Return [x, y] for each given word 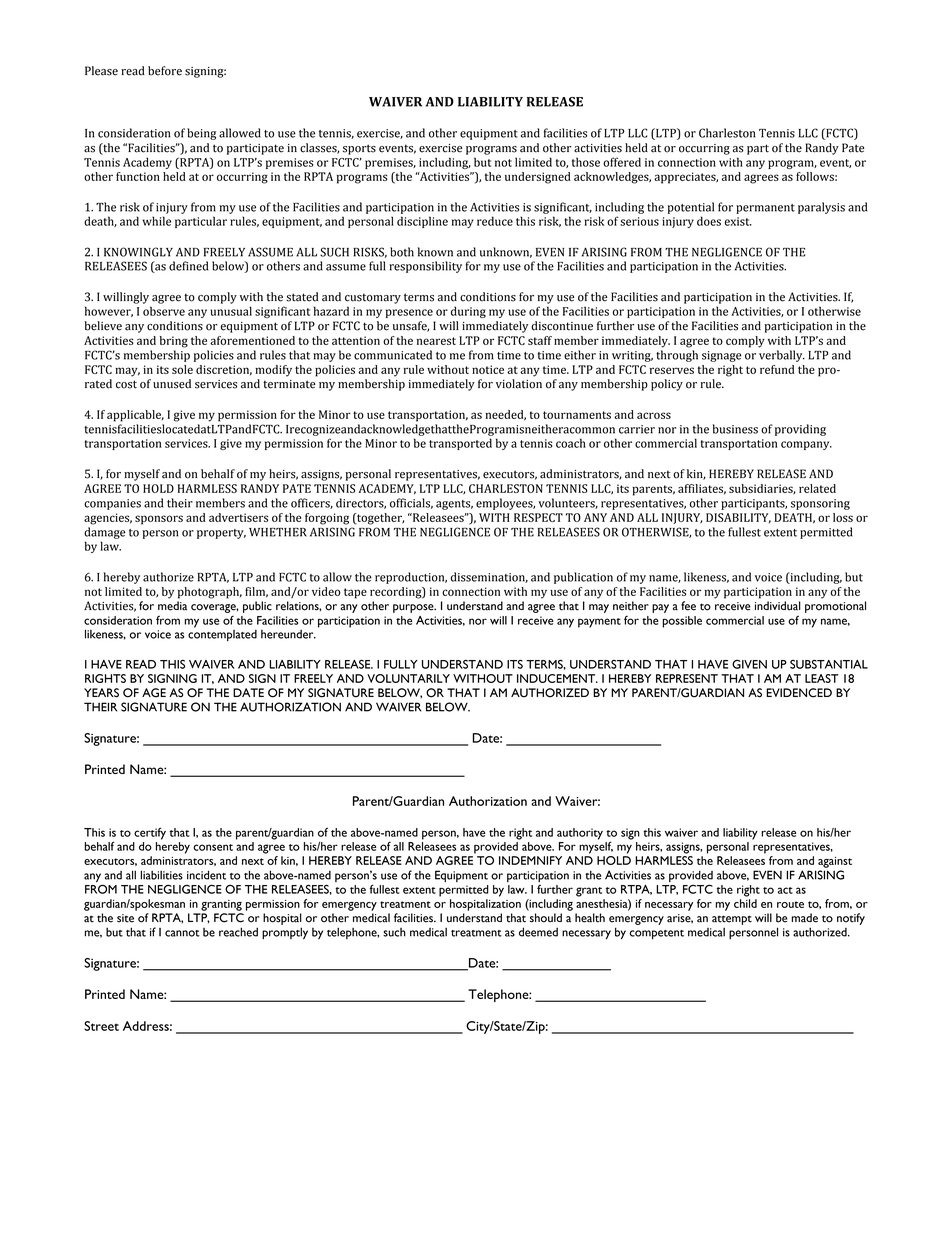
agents [454, 505]
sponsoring [820, 504]
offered [622, 162]
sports [359, 149]
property [221, 534]
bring [174, 342]
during [468, 312]
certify [150, 833]
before [165, 71]
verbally [782, 356]
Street [101, 1026]
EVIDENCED [799, 693]
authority [580, 834]
